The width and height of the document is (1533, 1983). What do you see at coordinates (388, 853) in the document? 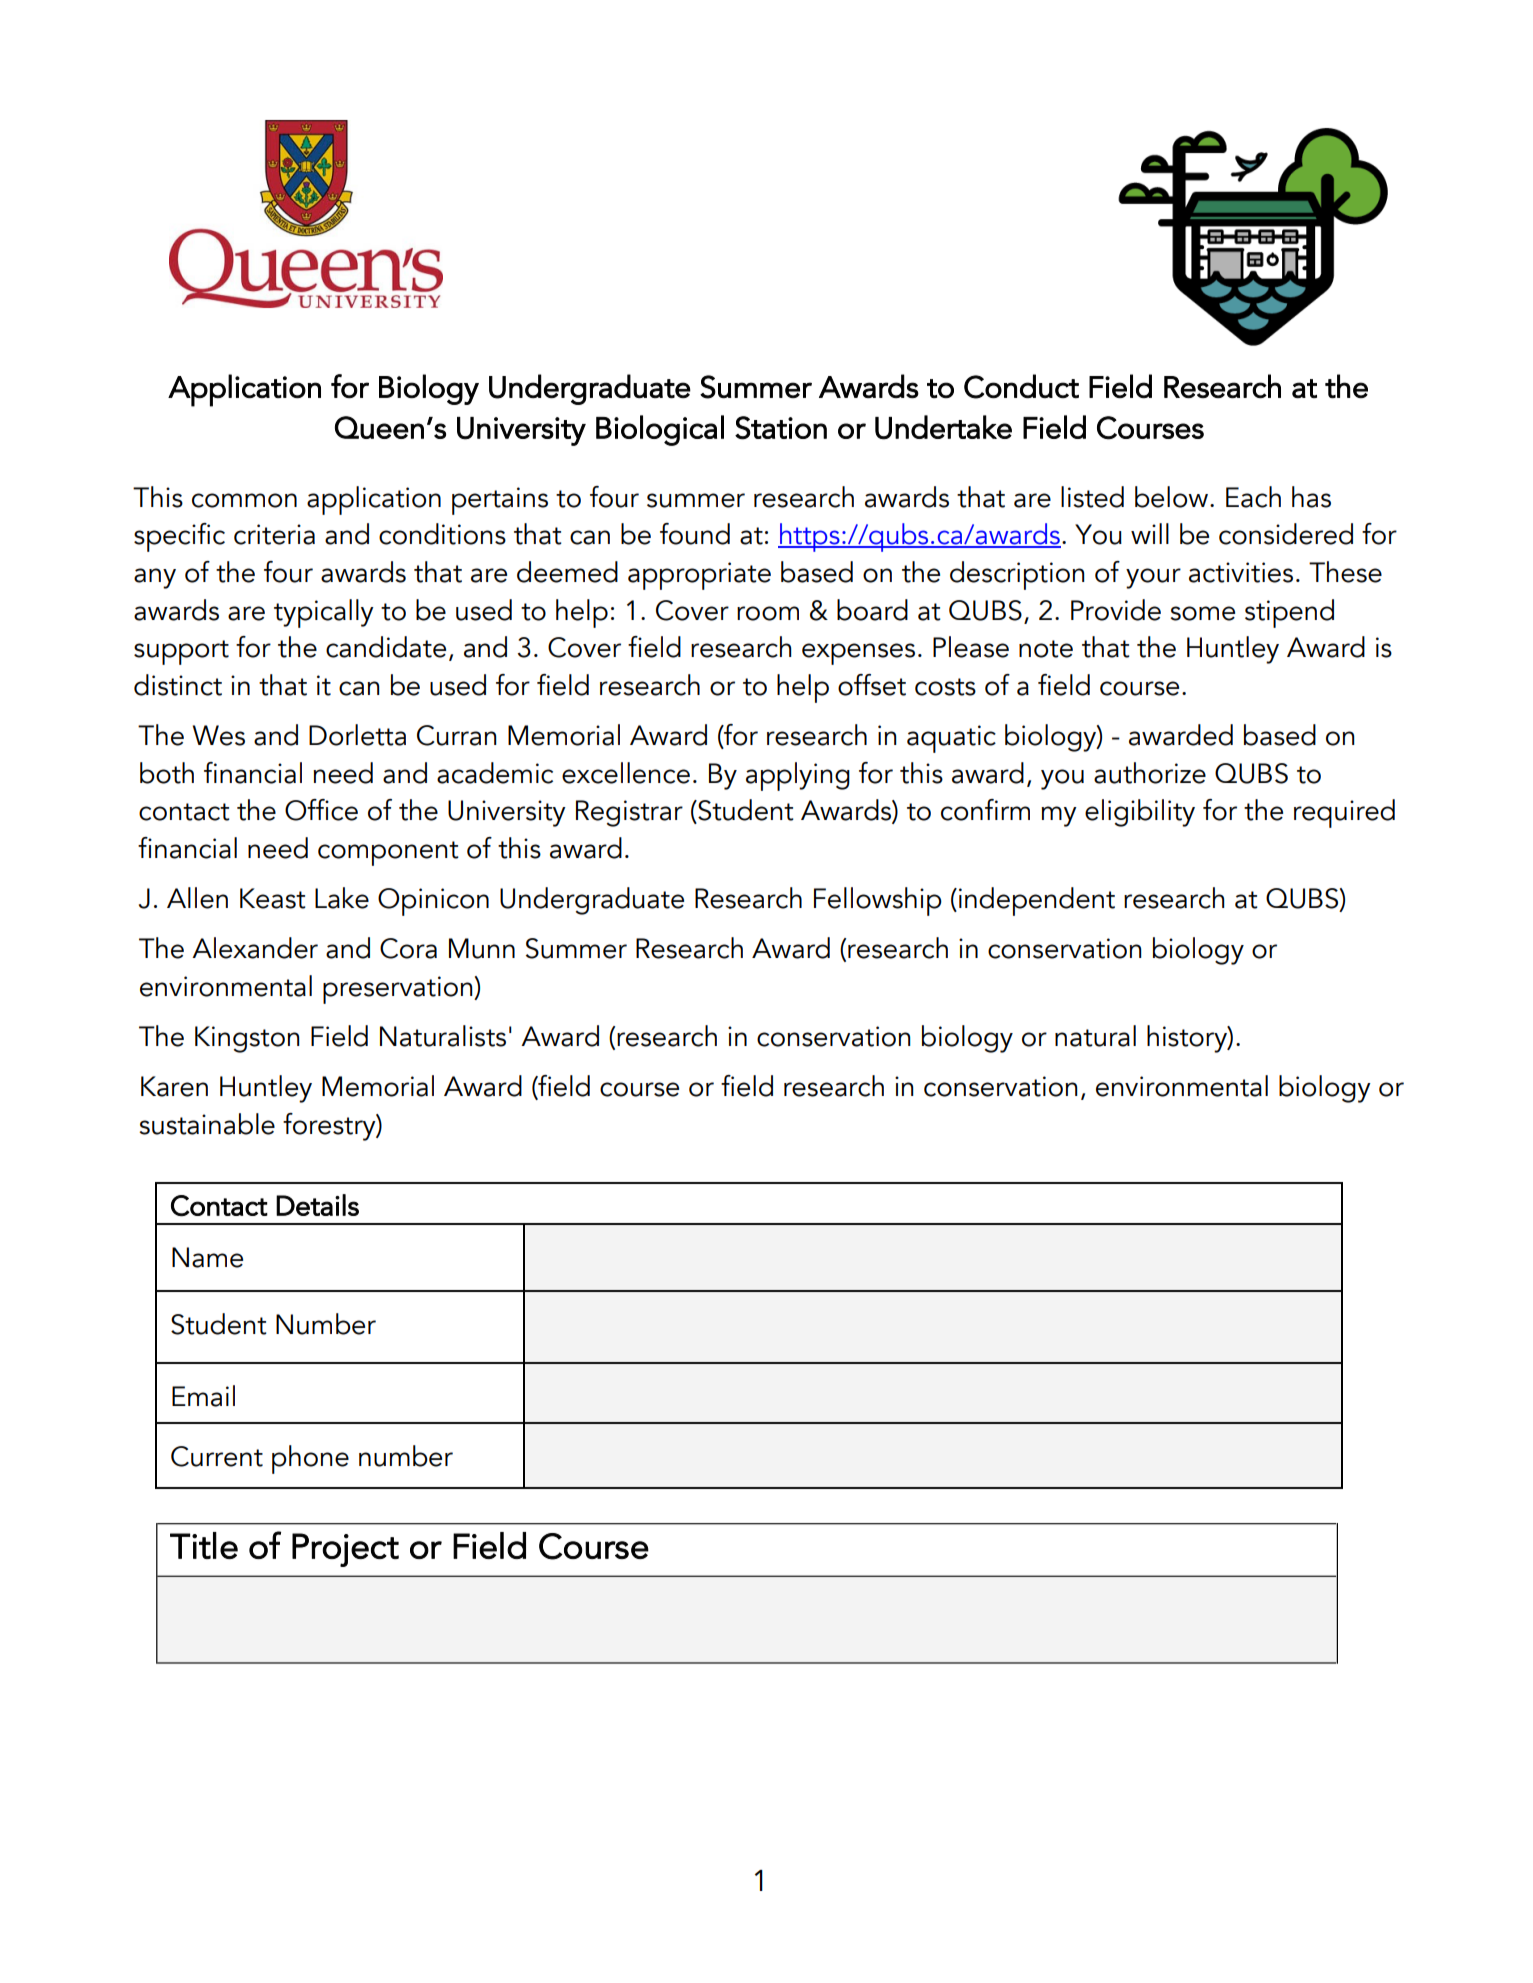
I see `component` at bounding box center [388, 853].
